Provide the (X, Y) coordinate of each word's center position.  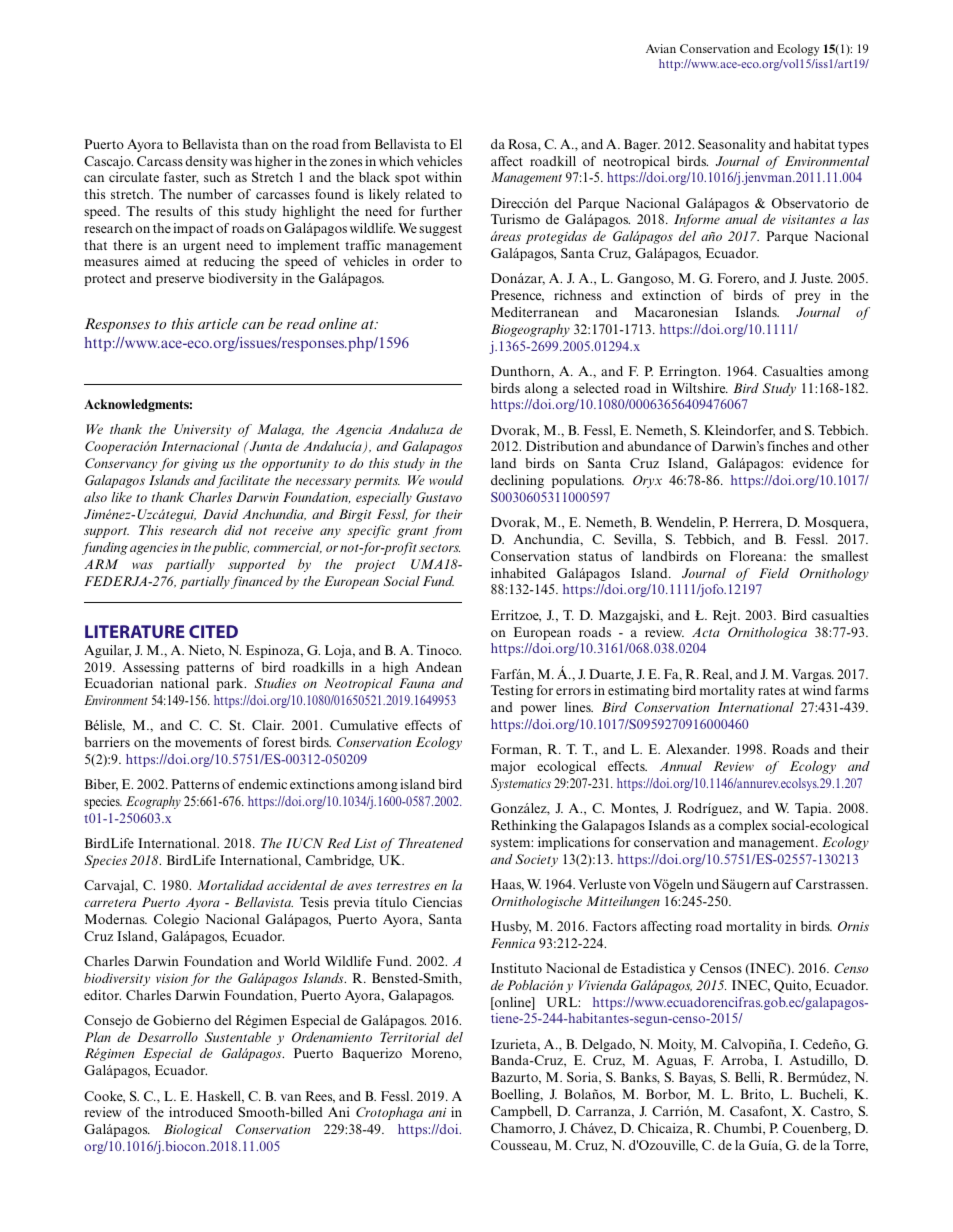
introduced (201, 1112)
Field (774, 573)
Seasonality (732, 145)
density (206, 162)
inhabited (518, 573)
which (396, 161)
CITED (213, 631)
